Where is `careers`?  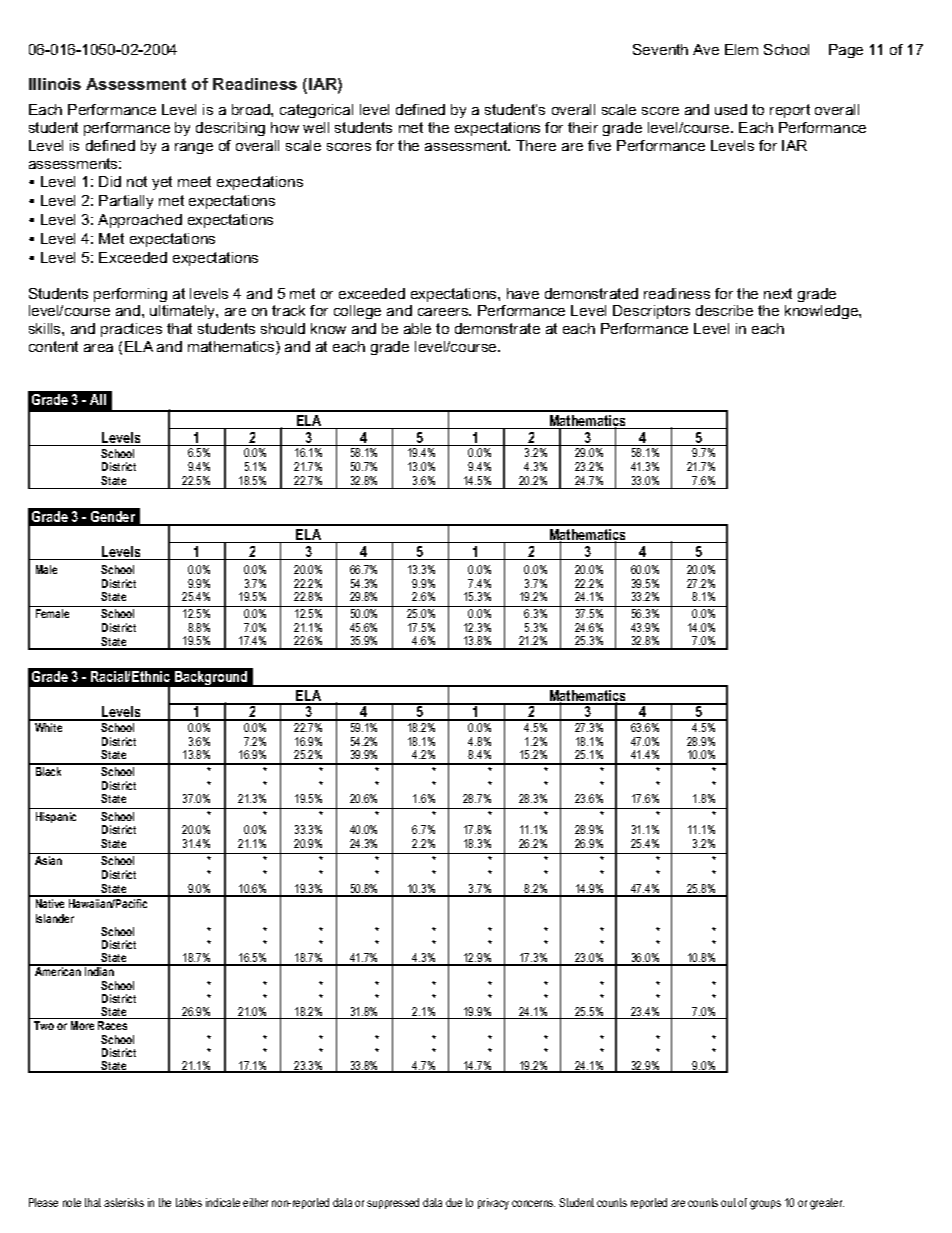 careers is located at coordinates (444, 312).
